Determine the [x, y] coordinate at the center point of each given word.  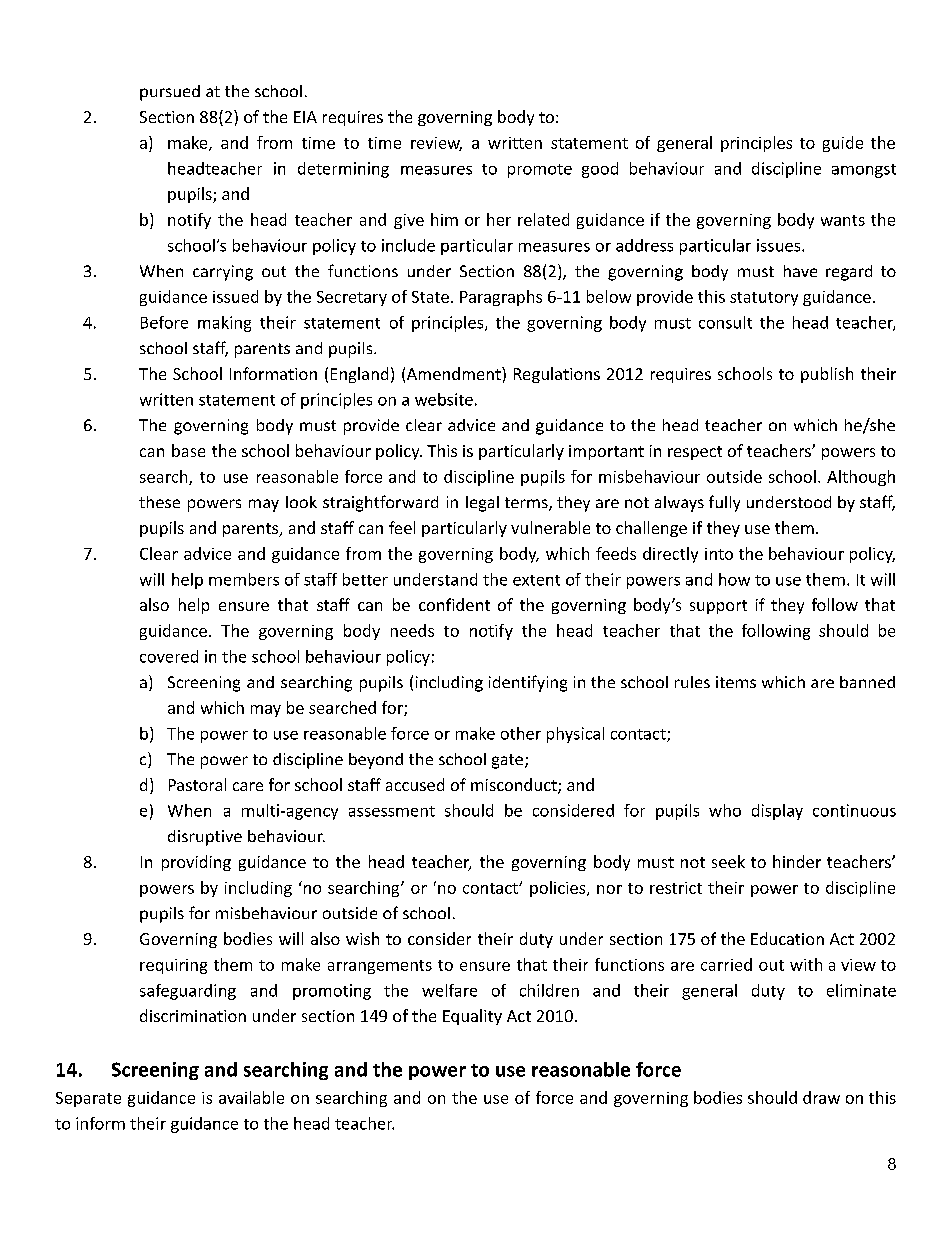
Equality [472, 1017]
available [251, 1097]
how [734, 579]
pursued [170, 93]
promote [540, 171]
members [244, 579]
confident [454, 604]
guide [843, 144]
